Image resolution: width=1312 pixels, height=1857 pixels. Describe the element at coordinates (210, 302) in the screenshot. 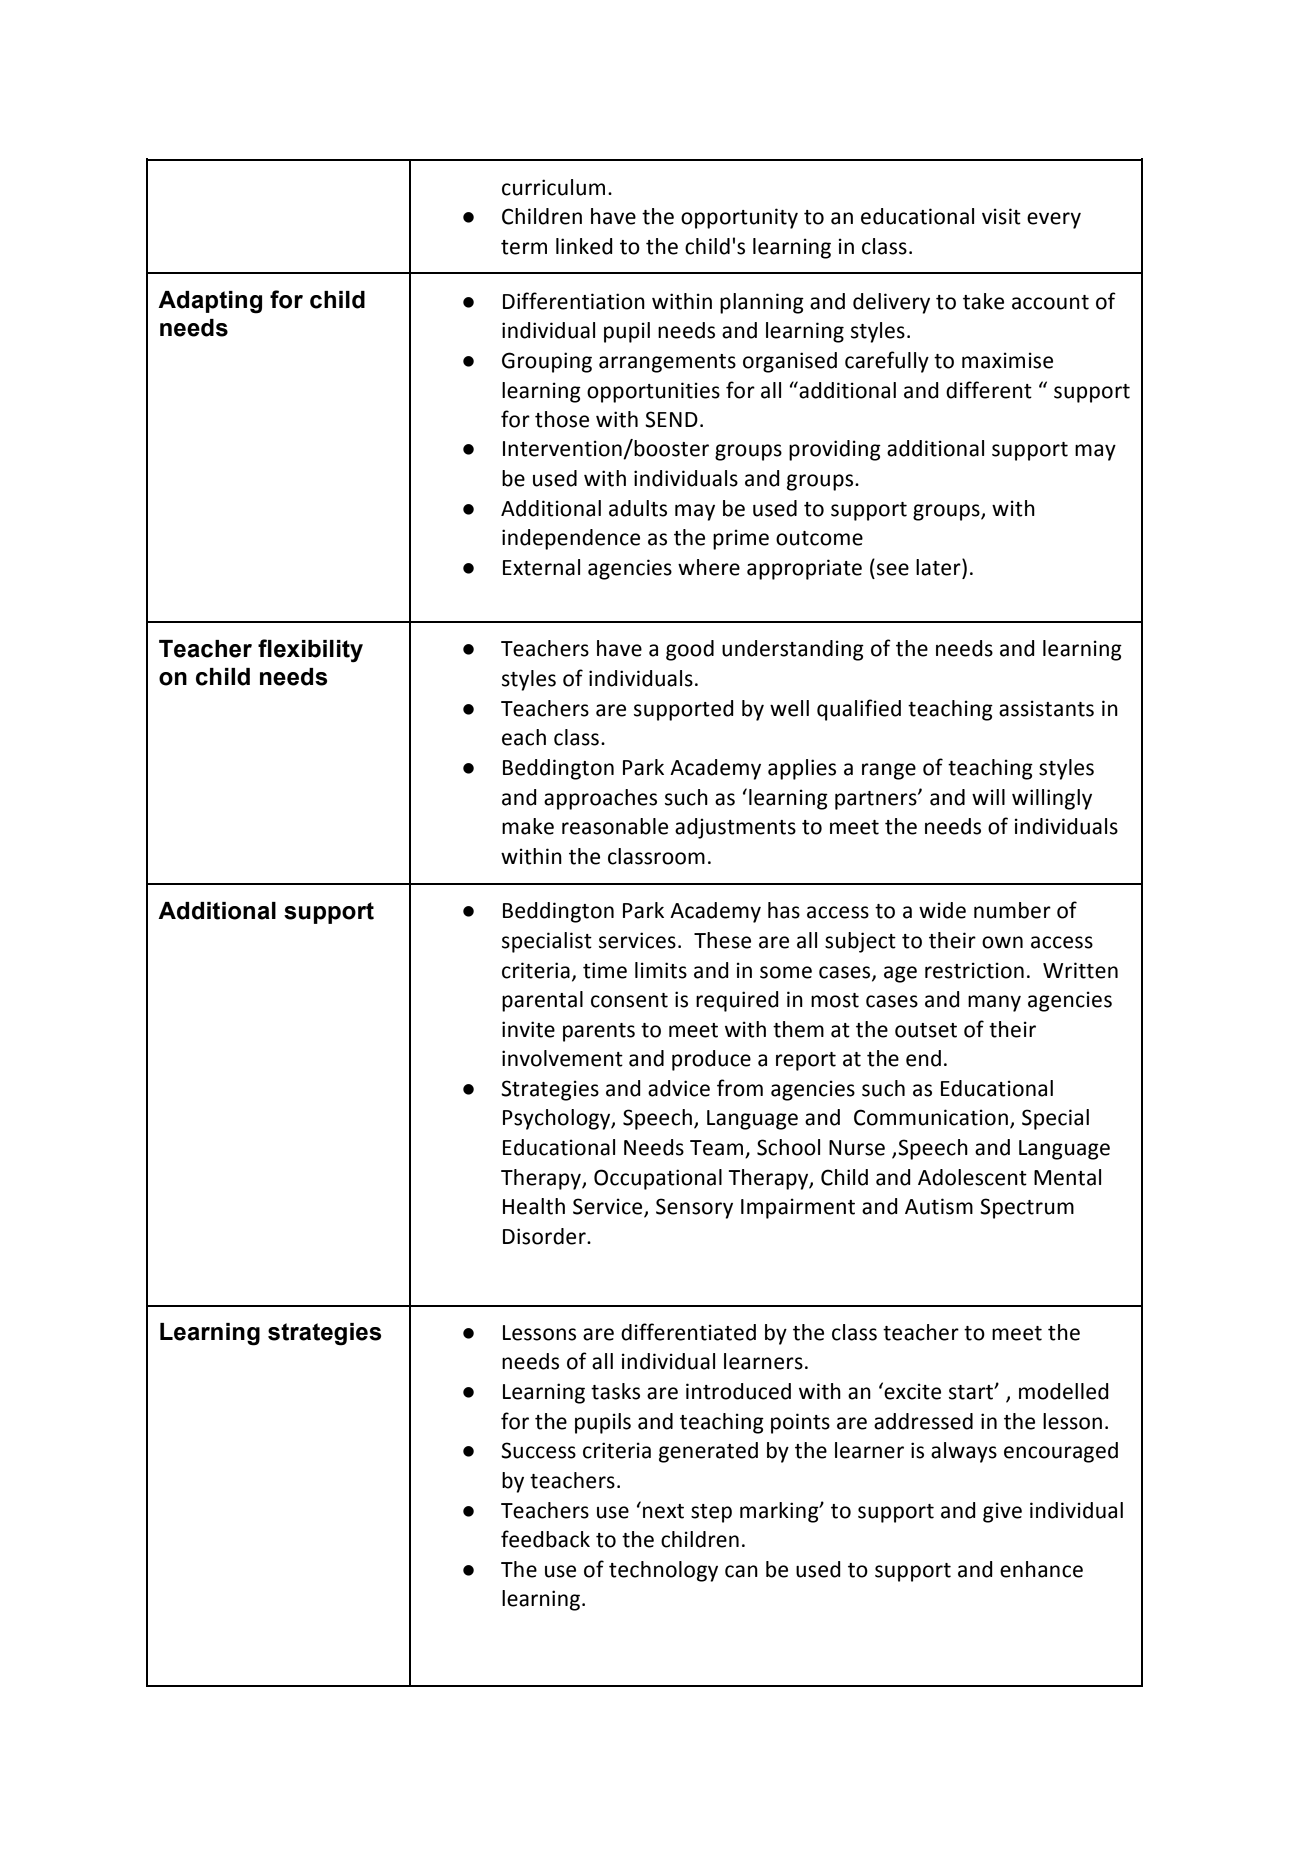

I see `Adapting` at that location.
